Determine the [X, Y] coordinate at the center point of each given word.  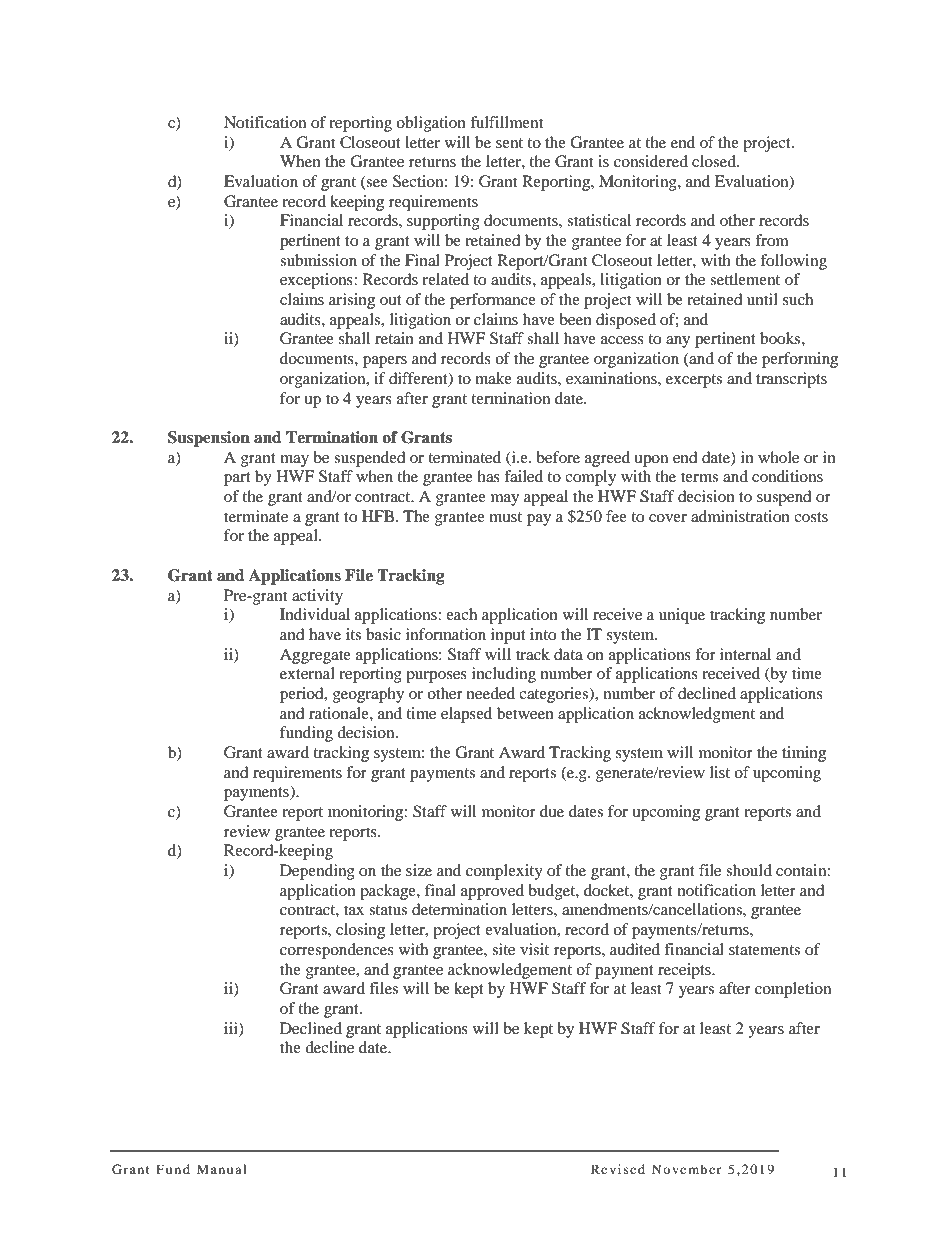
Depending [317, 872]
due [552, 811]
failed [523, 476]
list [720, 772]
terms [699, 477]
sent [509, 143]
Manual [222, 1169]
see [376, 184]
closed [715, 161]
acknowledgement [510, 971]
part [237, 479]
